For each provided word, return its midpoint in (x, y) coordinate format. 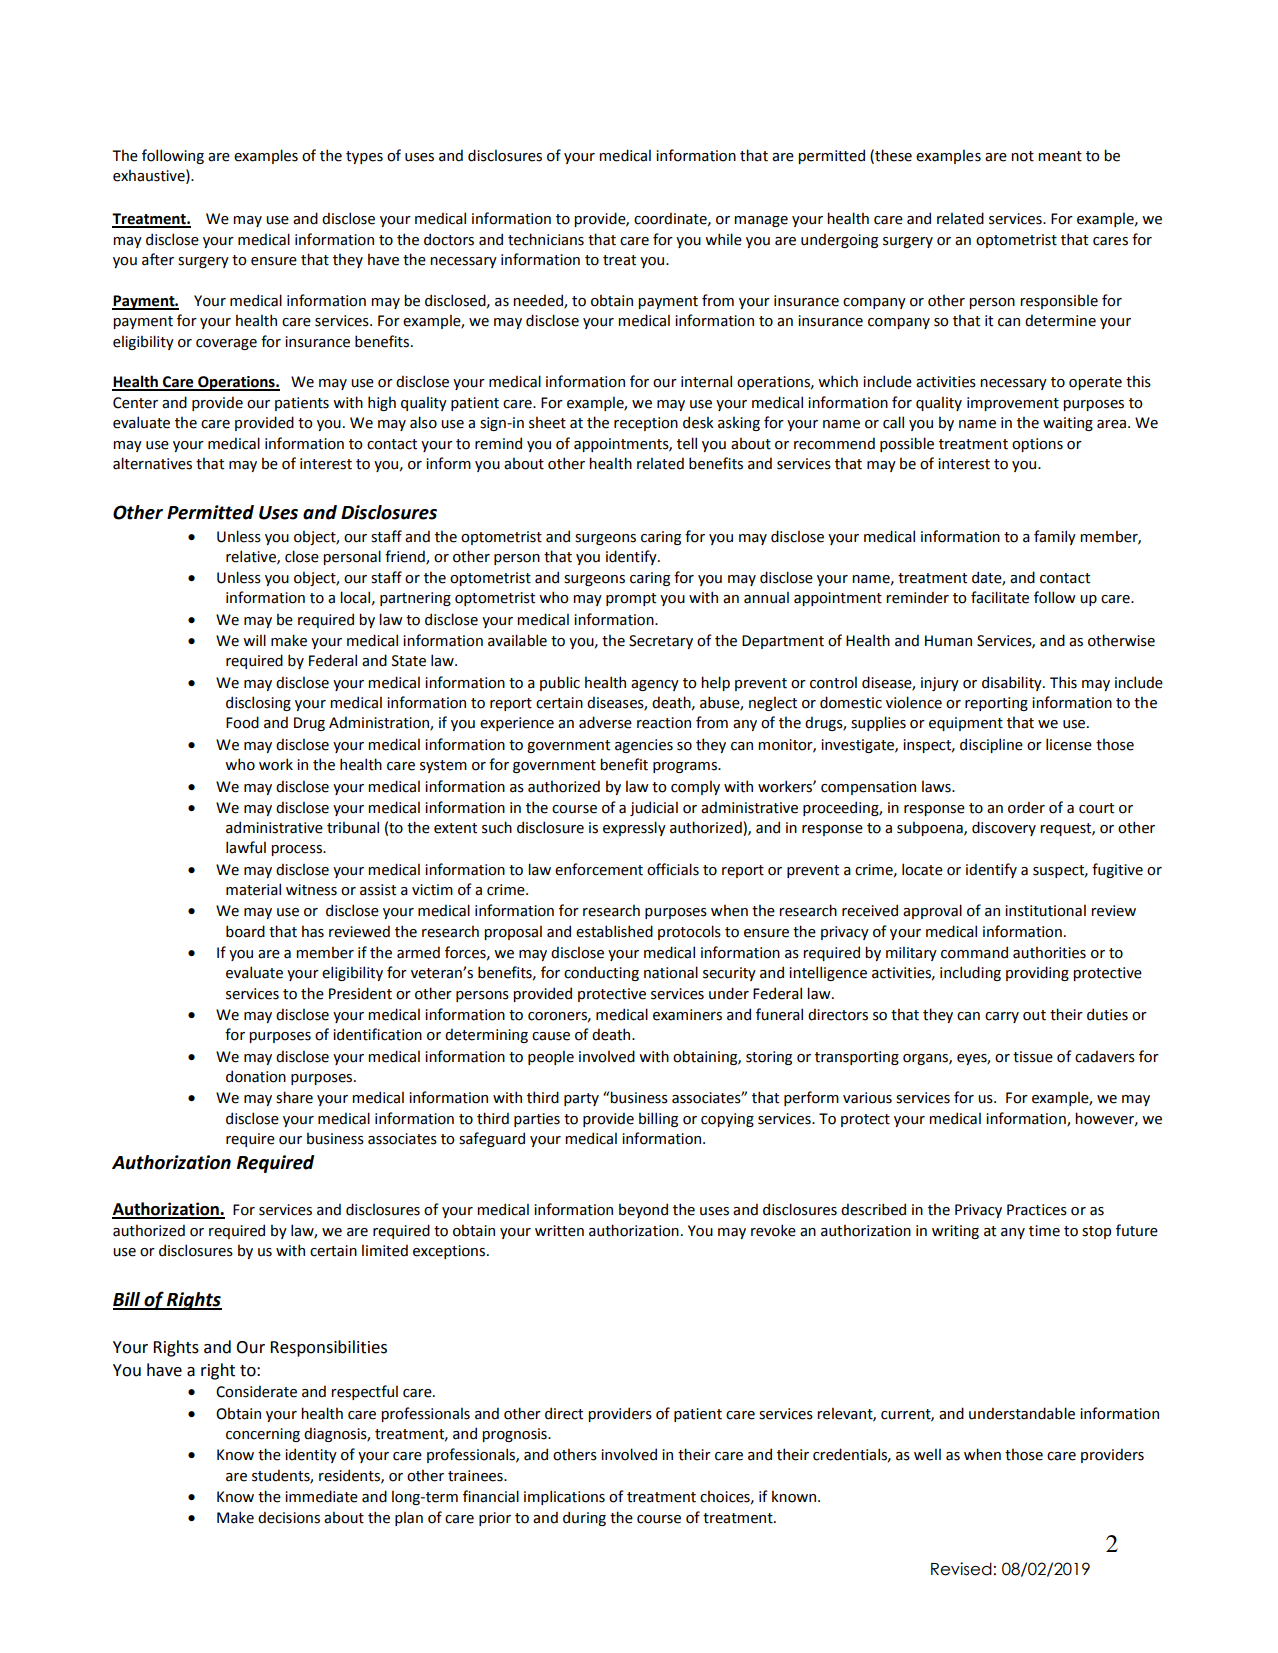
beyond (643, 1210)
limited (385, 1250)
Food (242, 722)
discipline (991, 745)
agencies (644, 746)
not (1022, 156)
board (245, 931)
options (1037, 445)
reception (646, 424)
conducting (601, 973)
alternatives (152, 463)
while (723, 239)
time (1044, 1231)
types (364, 157)
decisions (289, 1517)
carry (1002, 1017)
